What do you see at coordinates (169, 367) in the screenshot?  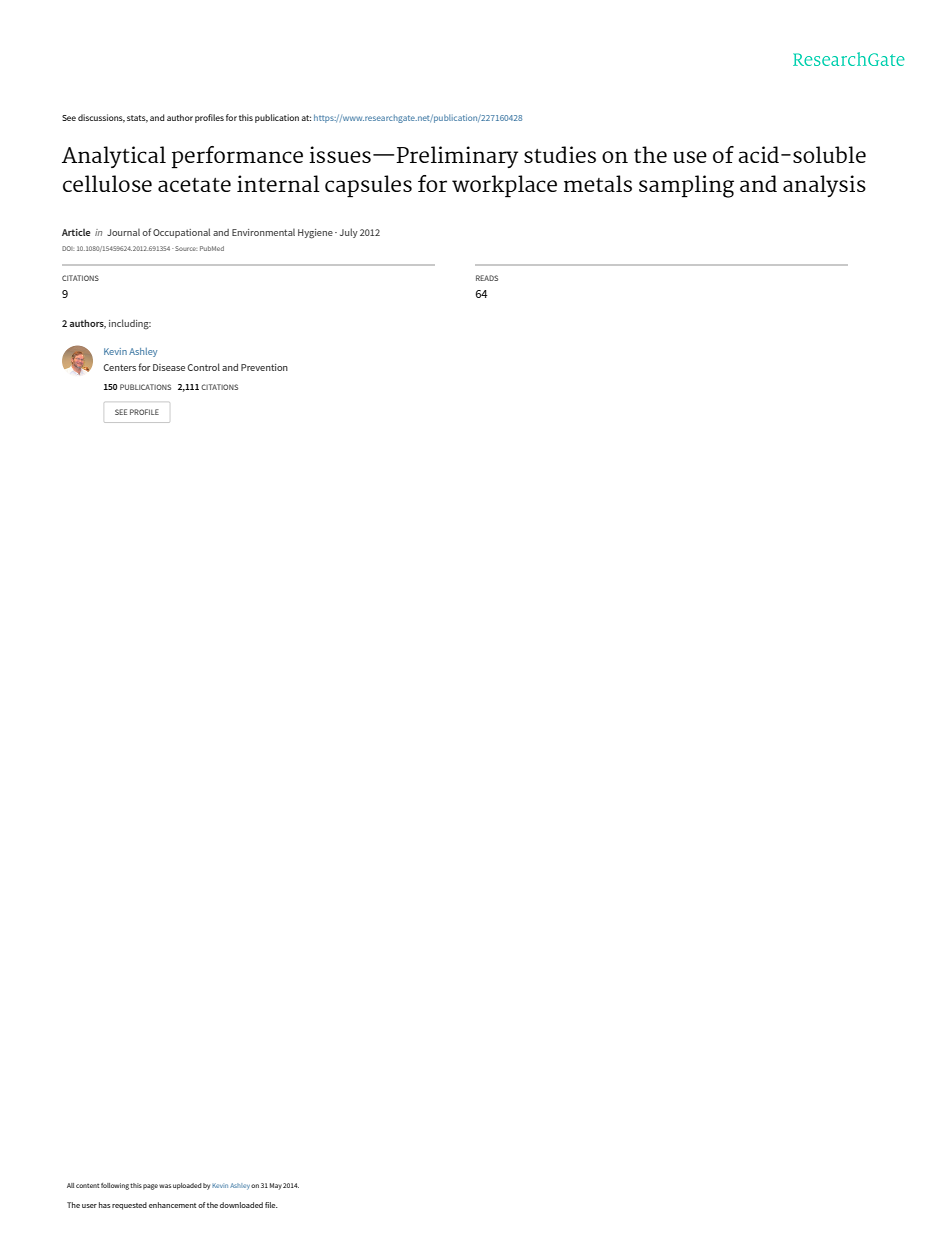 I see `Disease` at bounding box center [169, 367].
